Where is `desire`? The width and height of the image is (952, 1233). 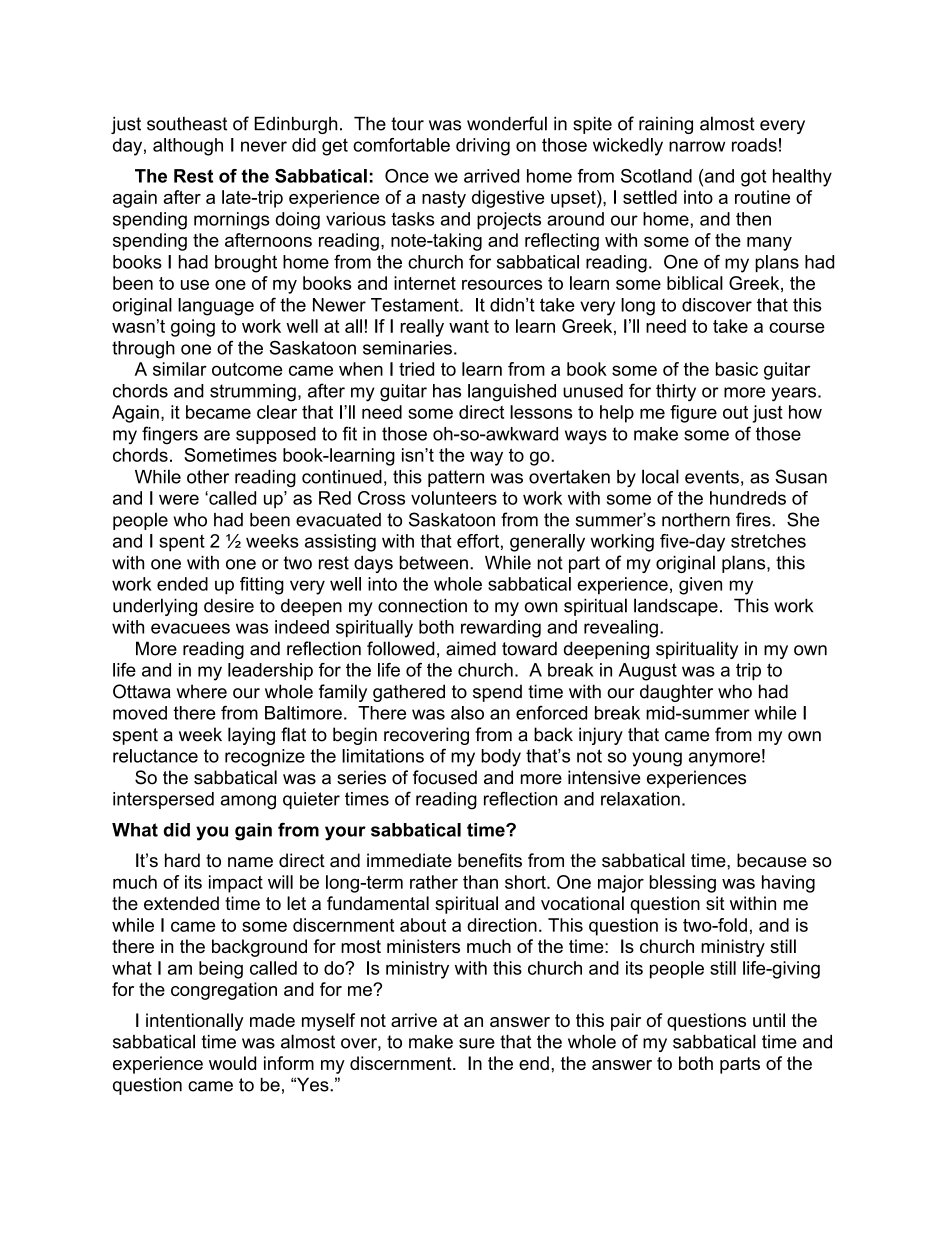
desire is located at coordinates (229, 605).
